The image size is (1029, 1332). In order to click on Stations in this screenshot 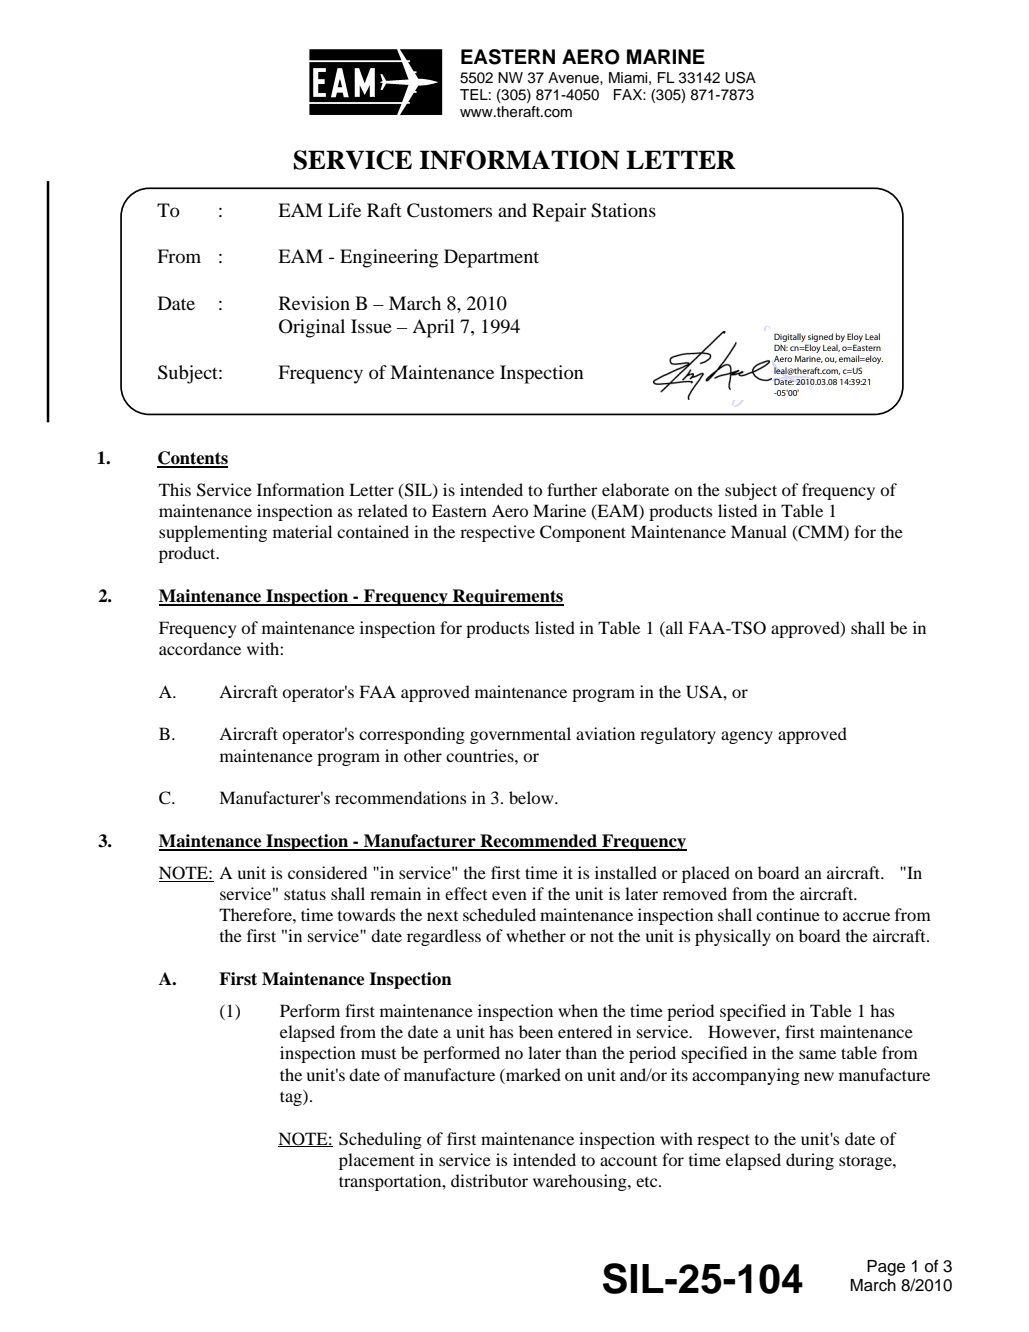, I will do `click(623, 210)`.
